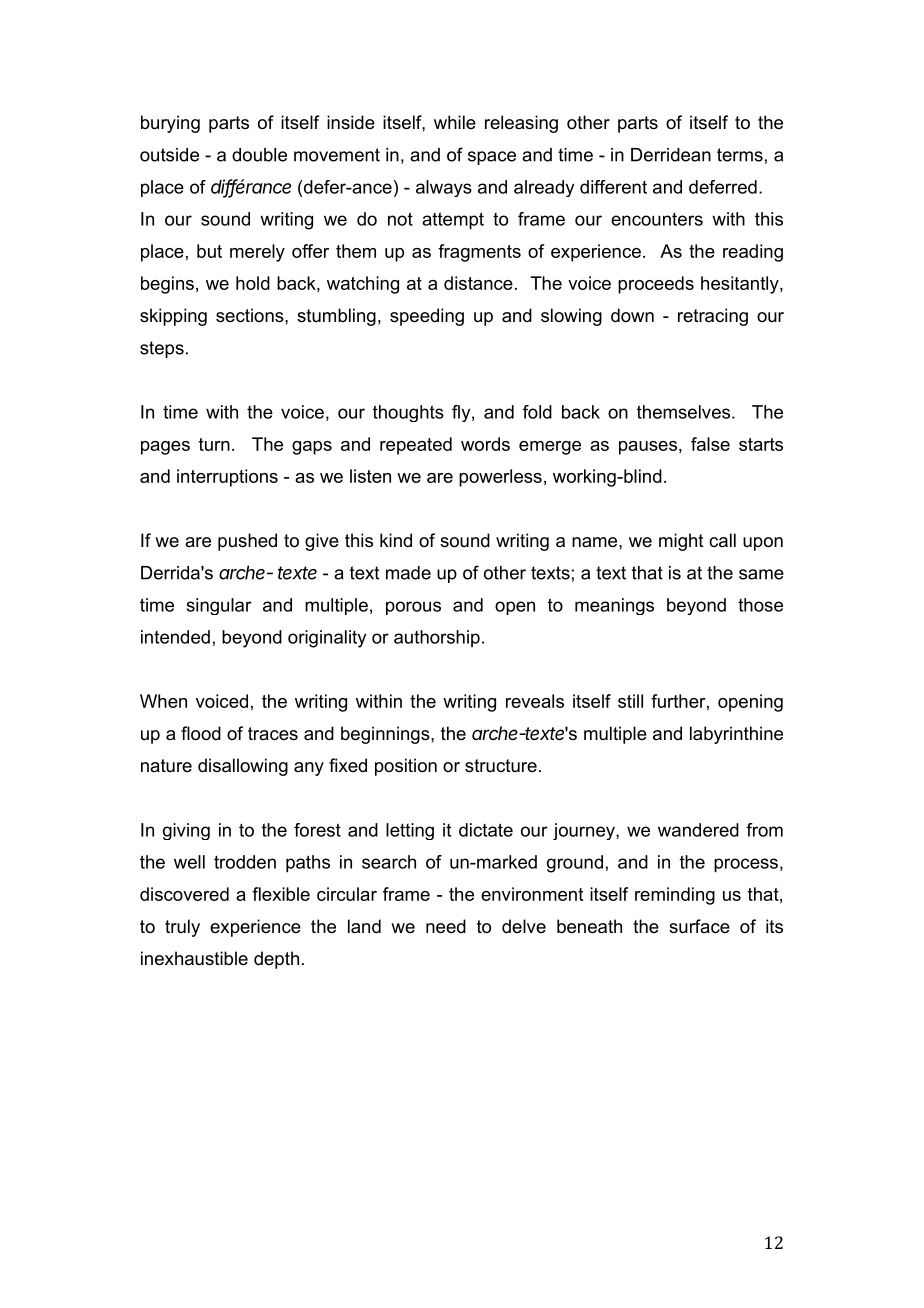  What do you see at coordinates (427, 317) in the page?
I see `speeding` at bounding box center [427, 317].
